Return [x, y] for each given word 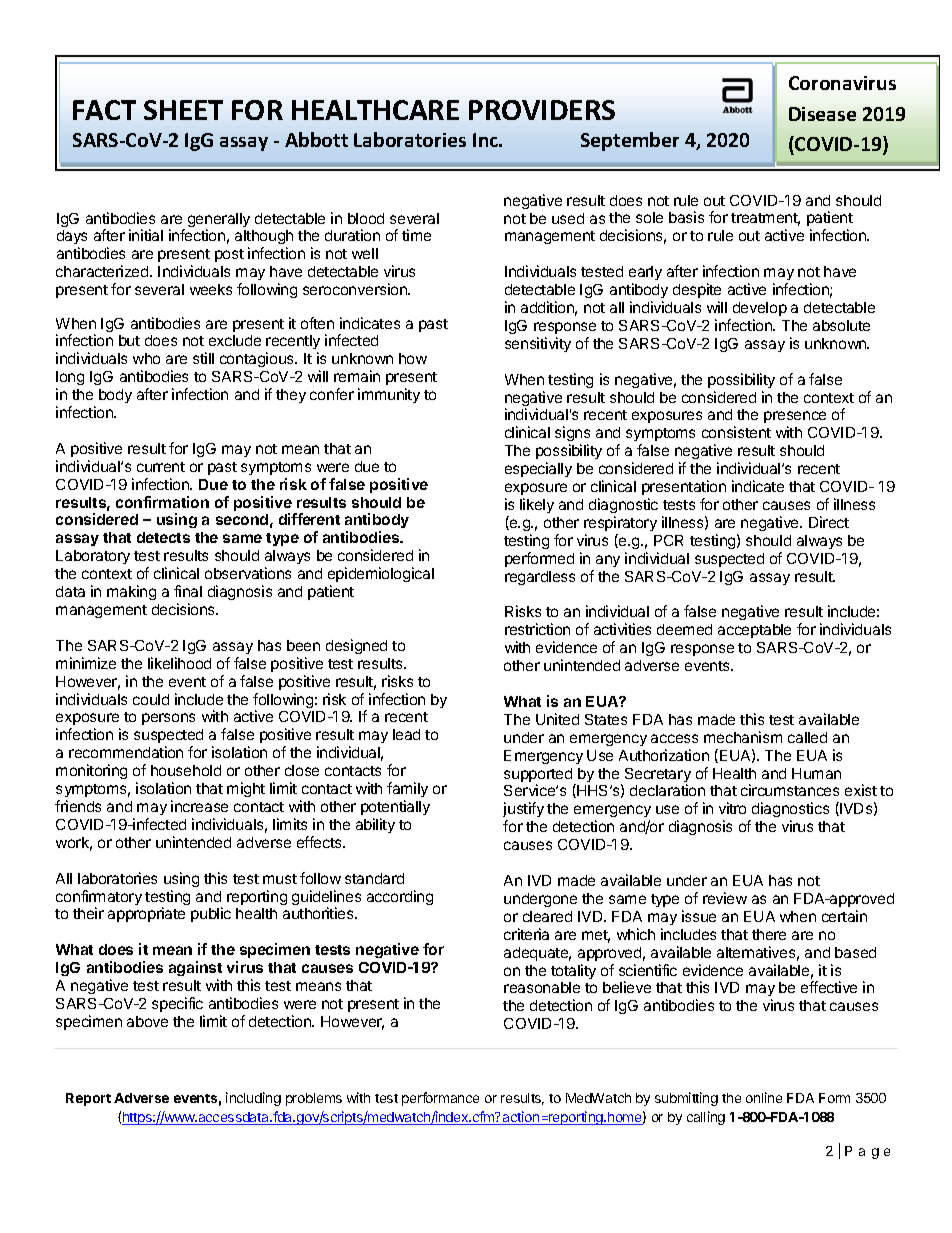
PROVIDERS [542, 110]
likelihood [179, 663]
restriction [537, 629]
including [253, 1099]
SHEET [183, 110]
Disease [822, 114]
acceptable [754, 631]
